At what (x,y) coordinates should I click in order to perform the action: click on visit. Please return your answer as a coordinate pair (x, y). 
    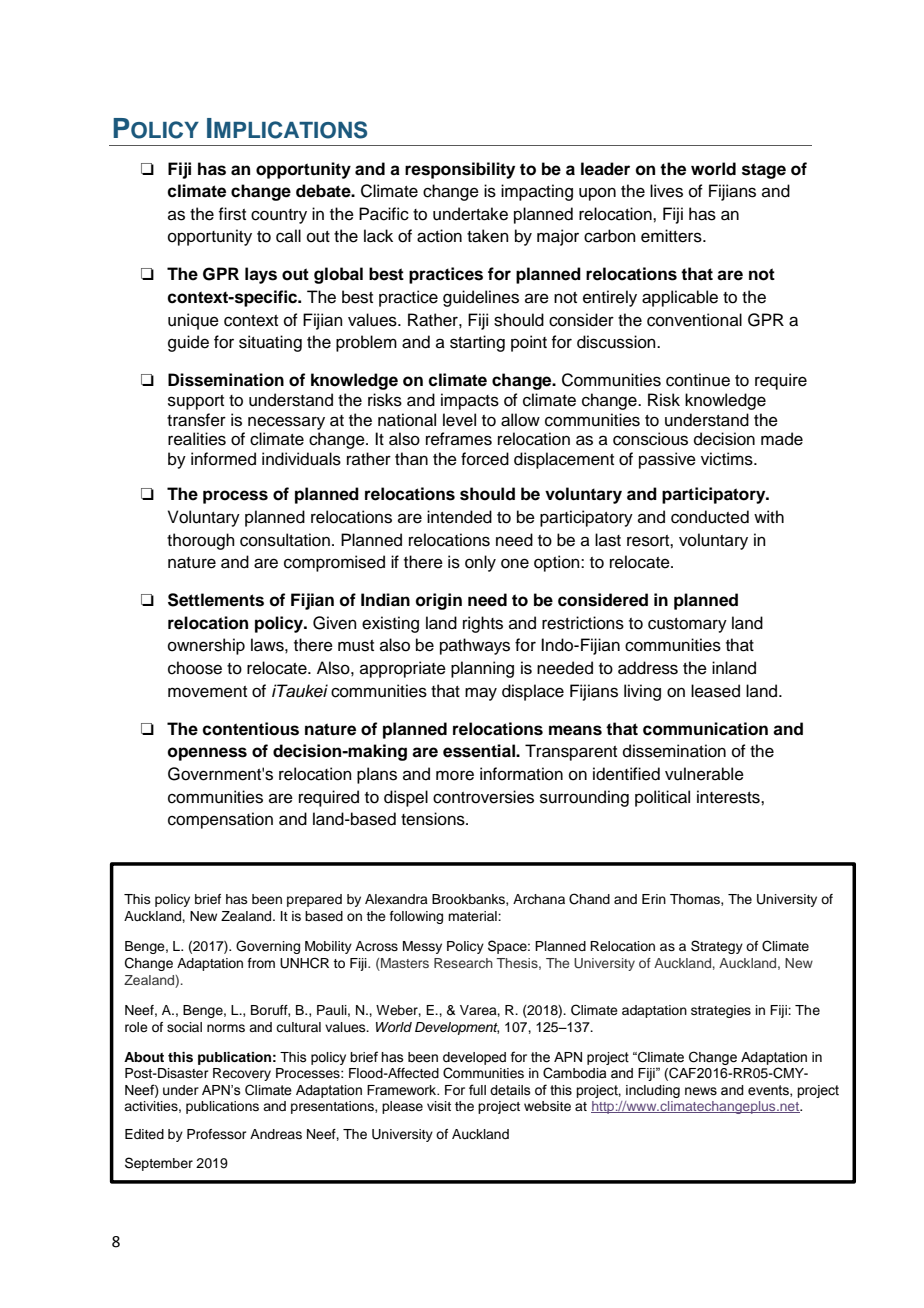
    Looking at the image, I should click on (439, 1106).
